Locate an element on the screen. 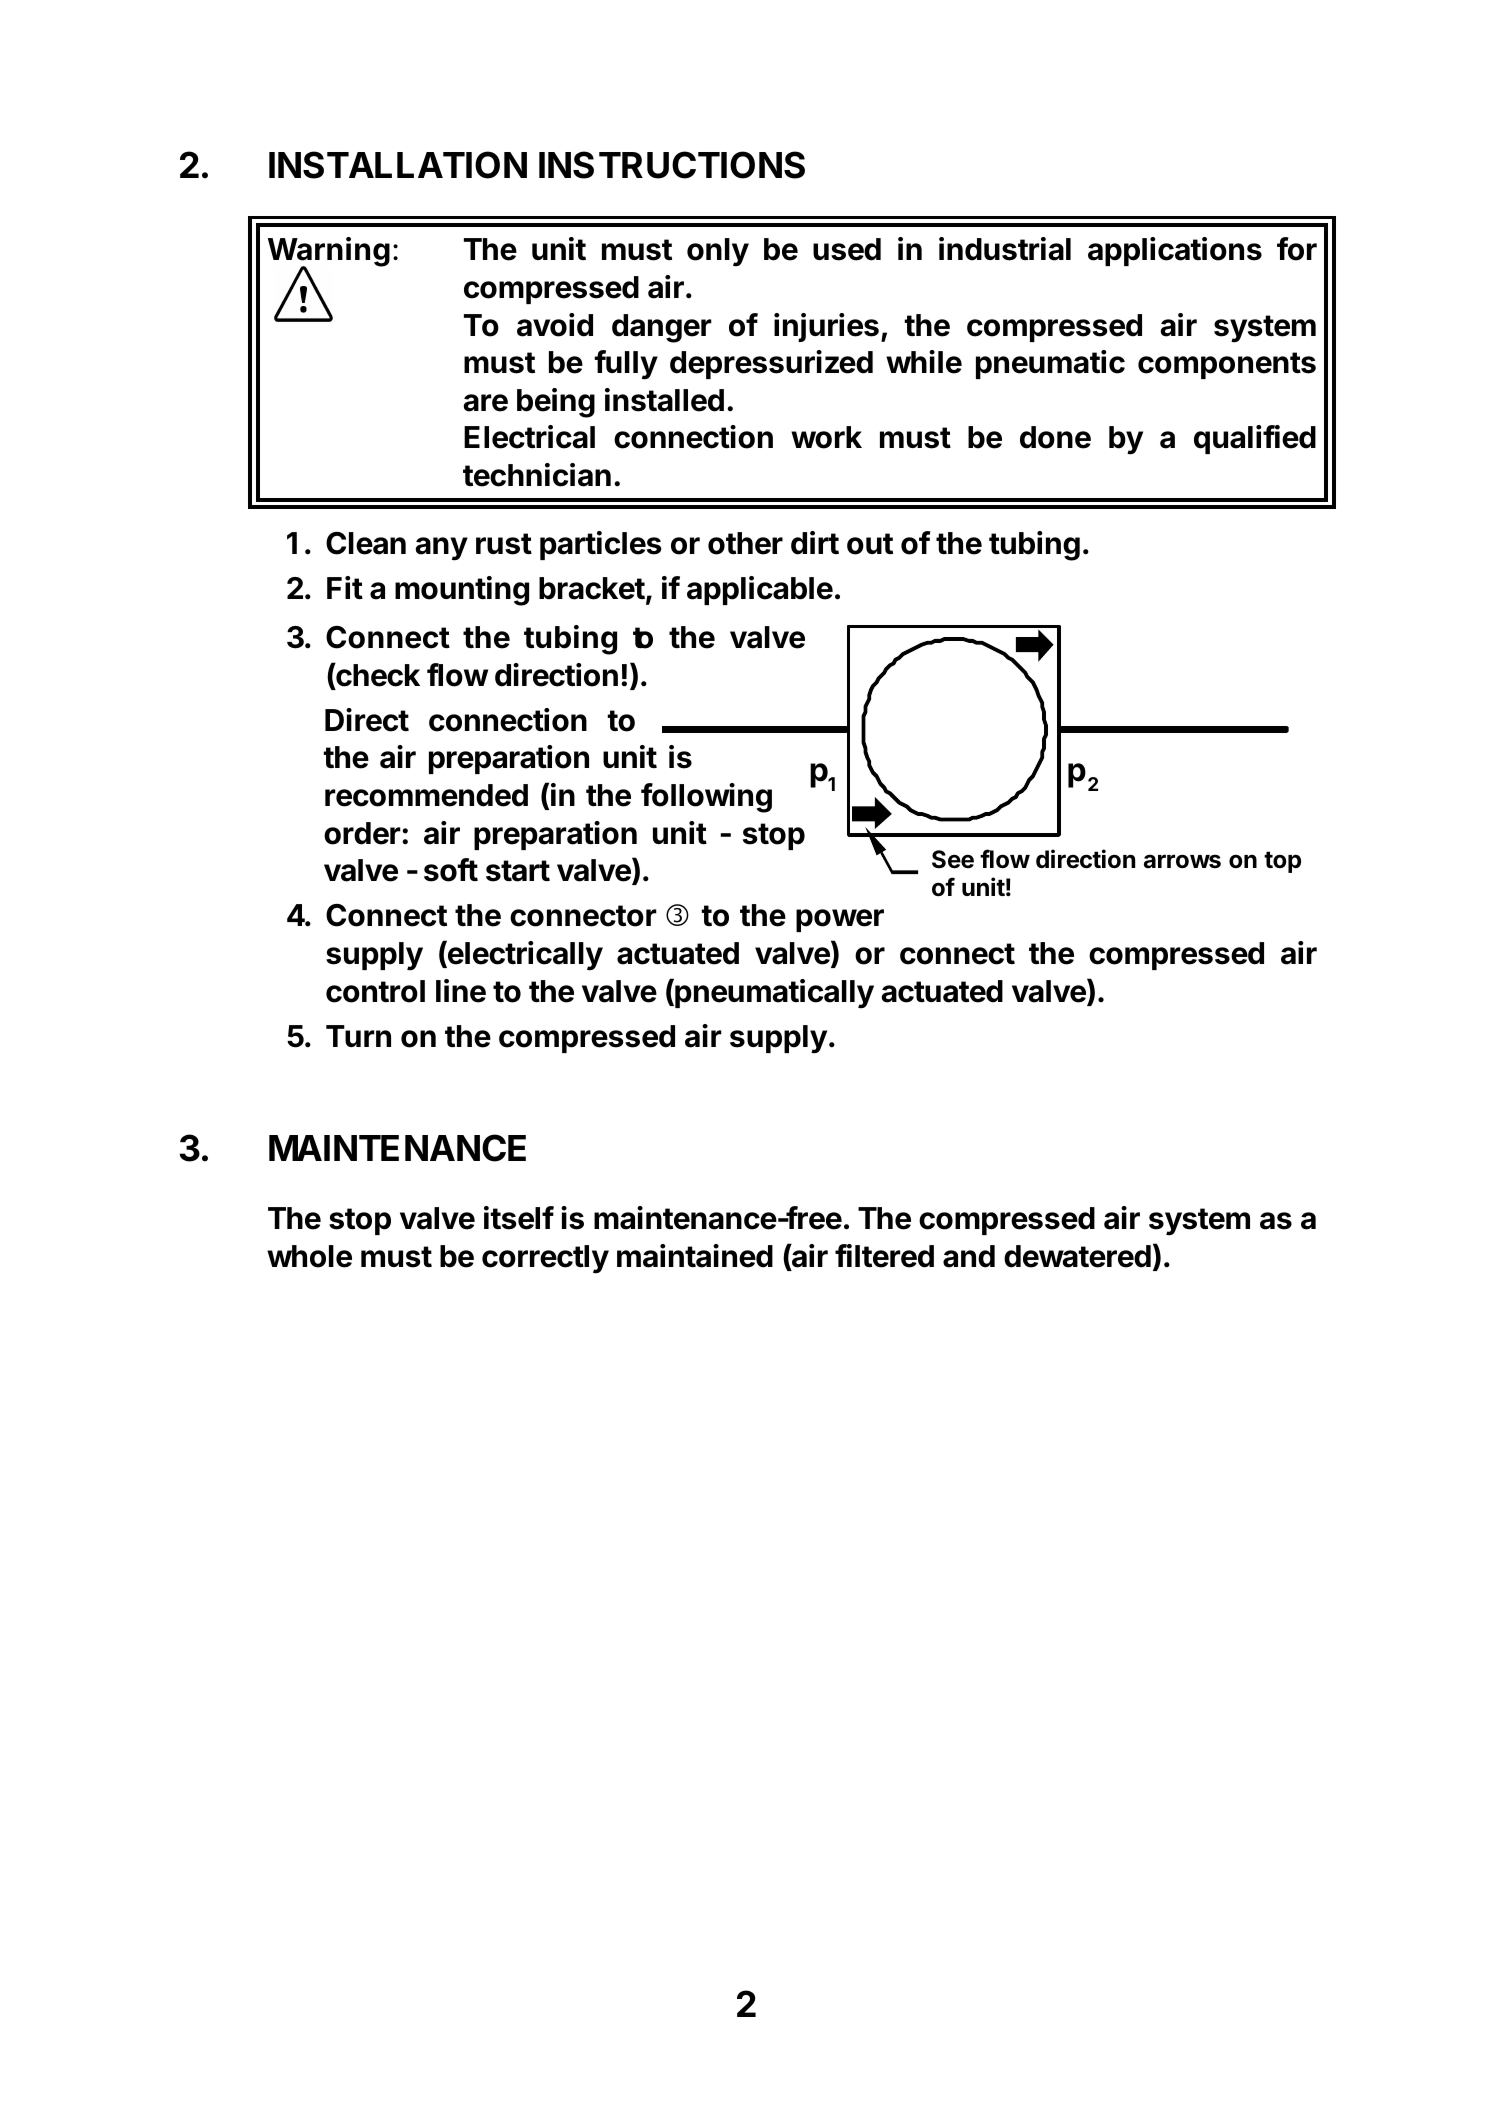 This screenshot has width=1495, height=2112. whole is located at coordinates (309, 1256).
